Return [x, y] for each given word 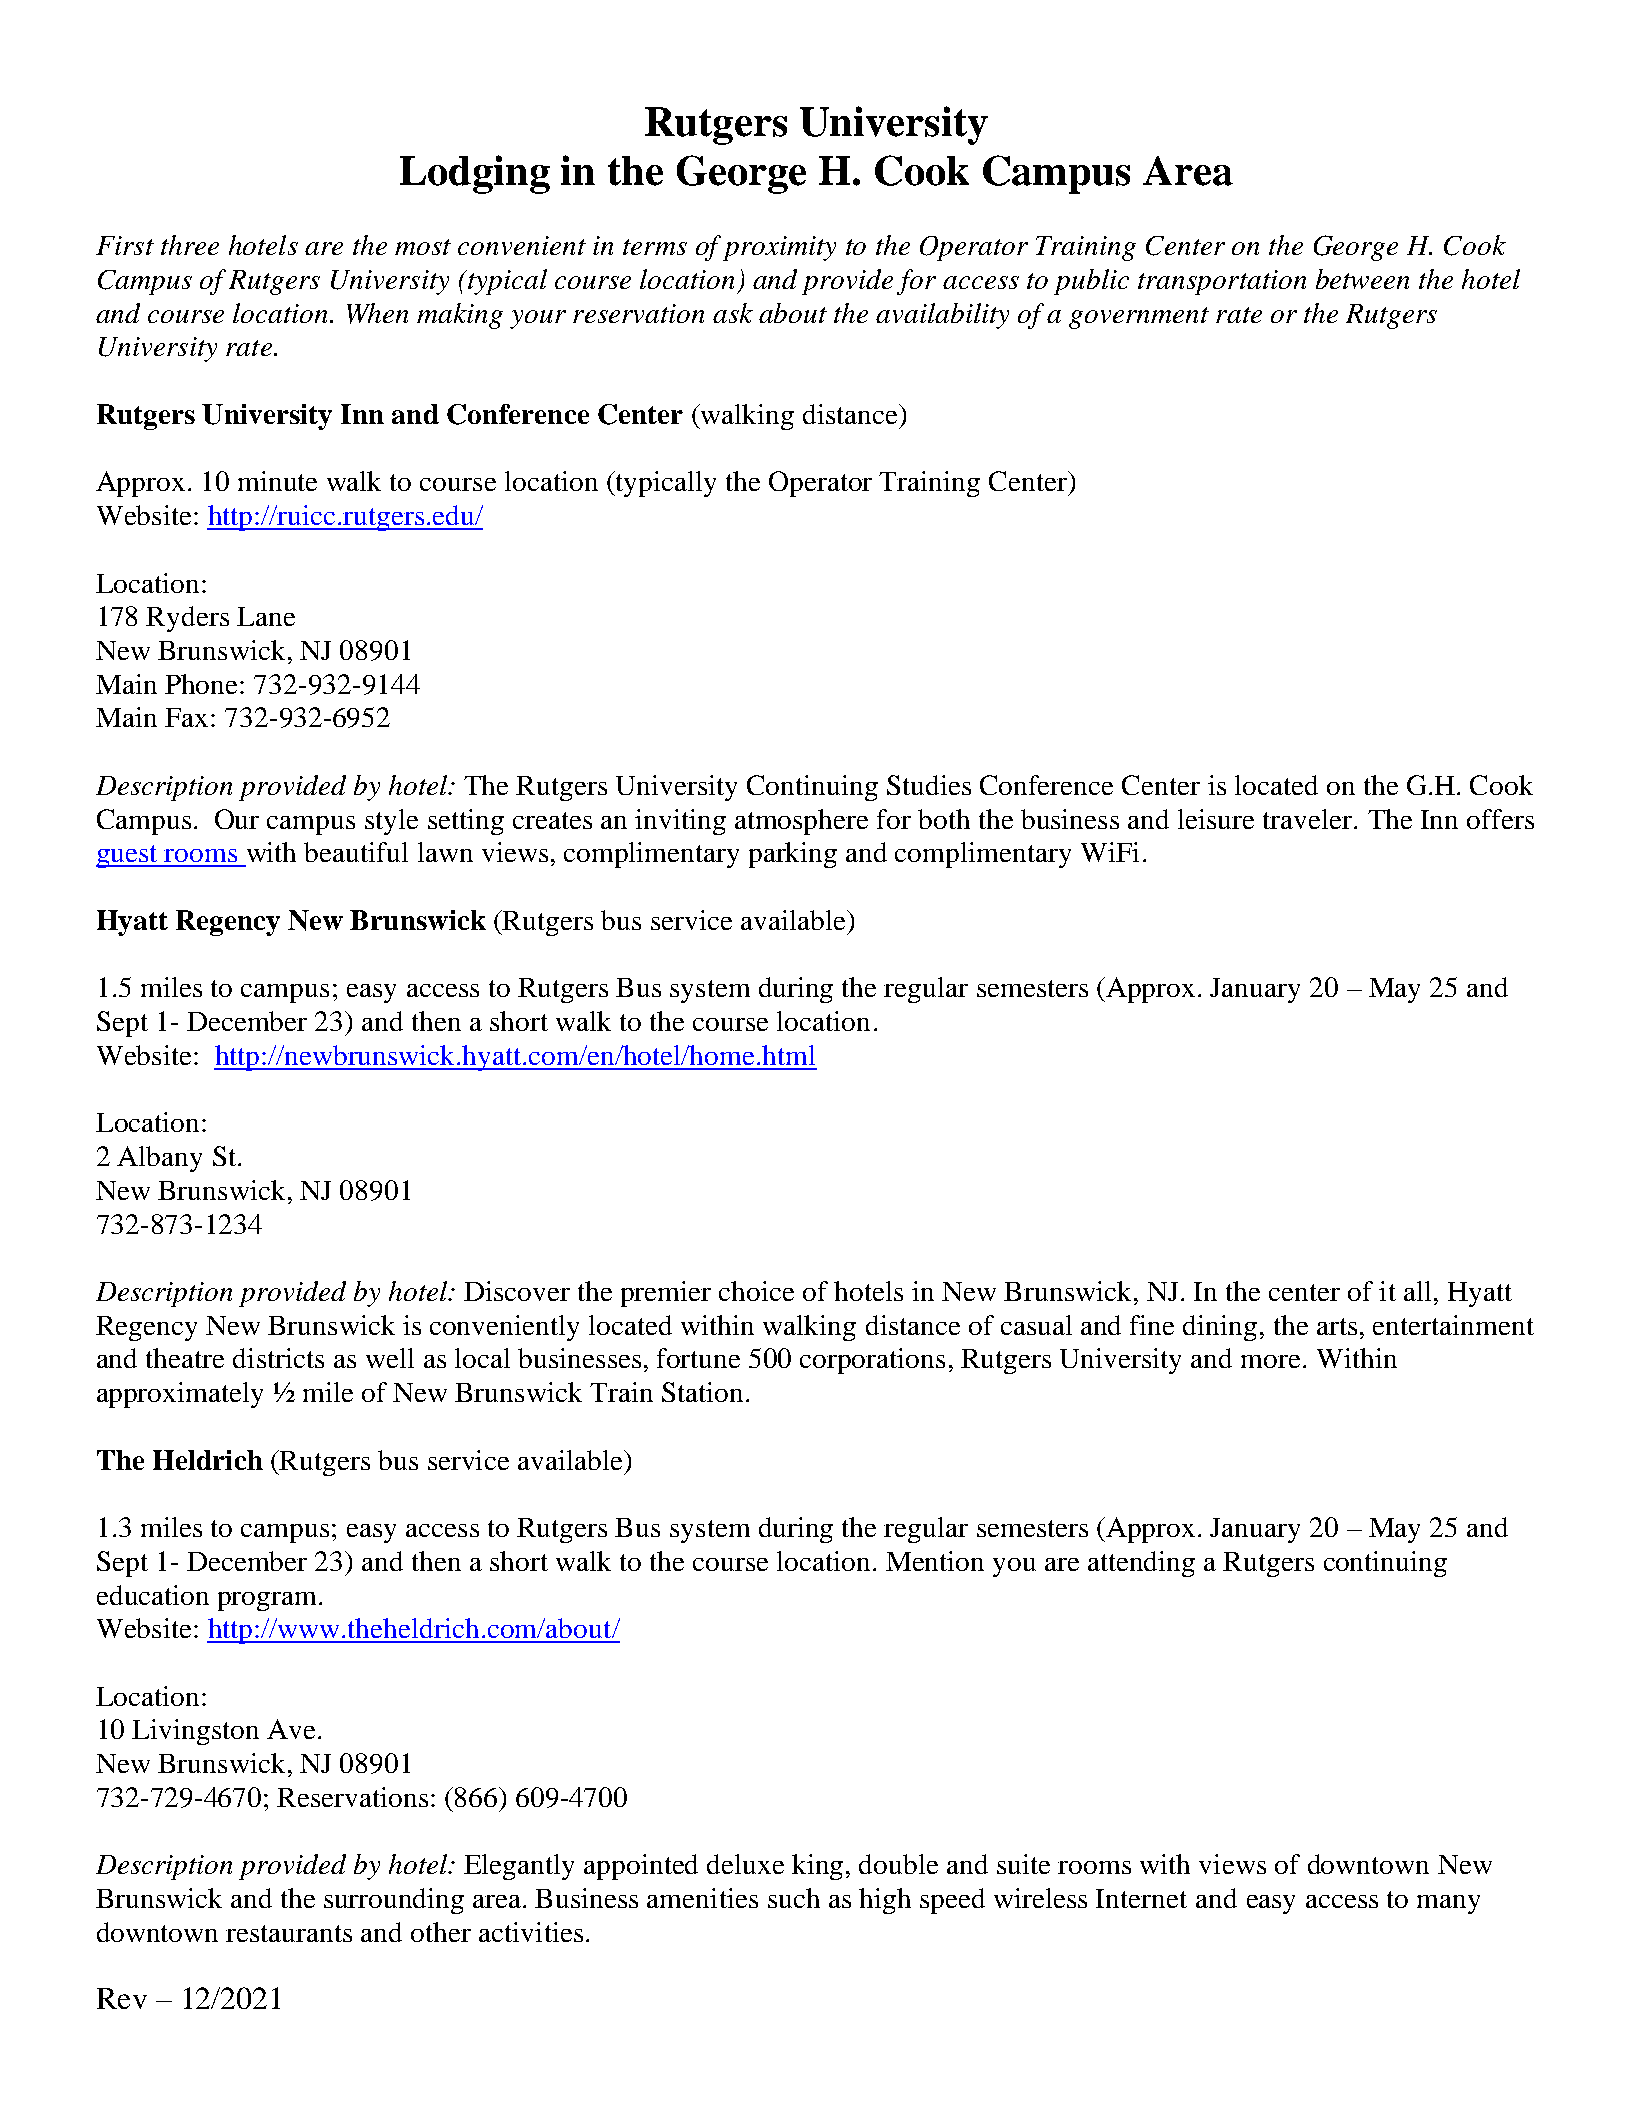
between [1362, 279]
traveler [1309, 819]
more [1270, 1361]
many [1448, 1904]
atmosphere [801, 822]
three [190, 245]
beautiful [356, 852]
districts [278, 1358]
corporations [872, 1361]
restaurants [289, 1933]
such [794, 1898]
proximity [779, 248]
